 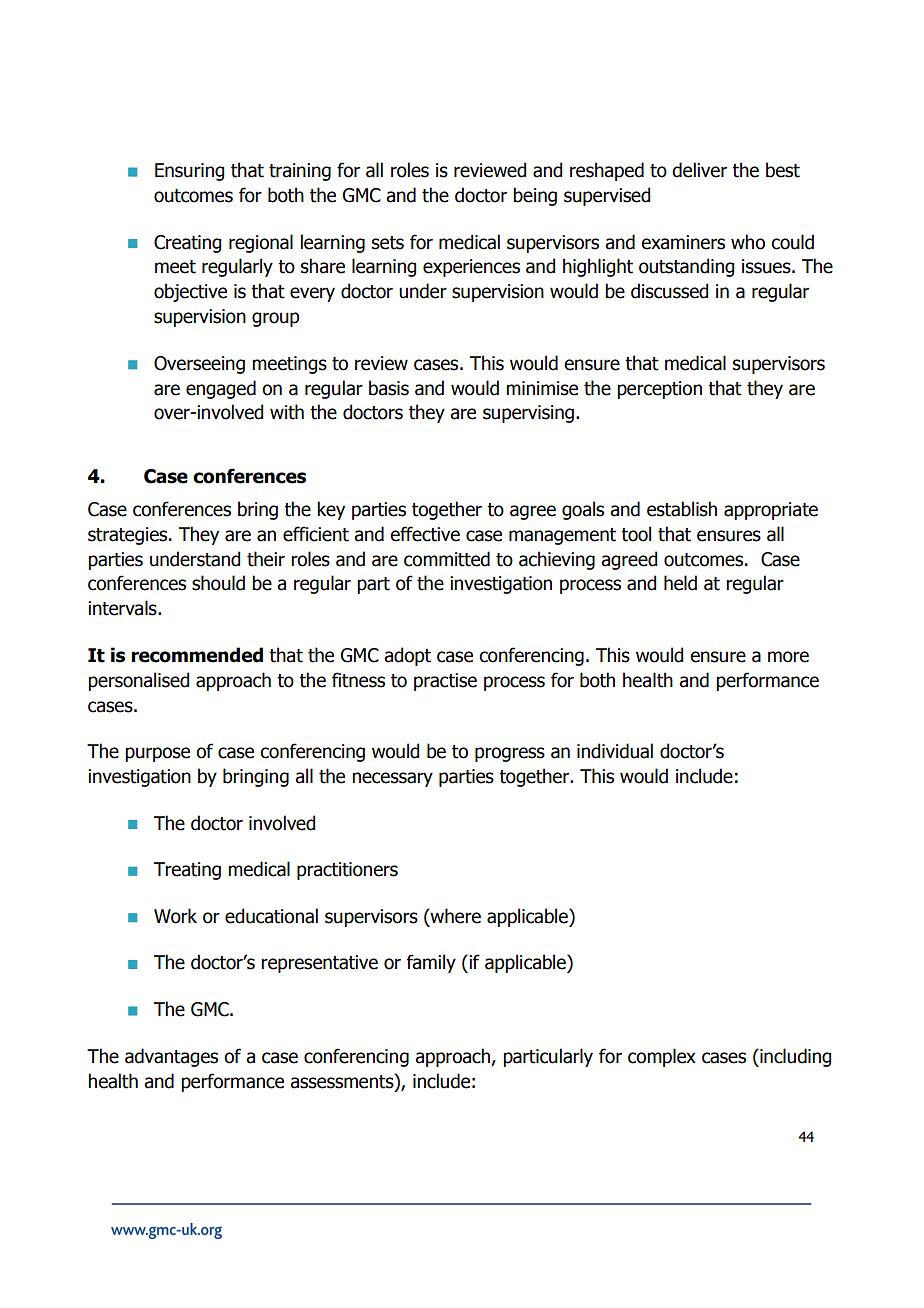 I want to click on effective, so click(x=425, y=534).
